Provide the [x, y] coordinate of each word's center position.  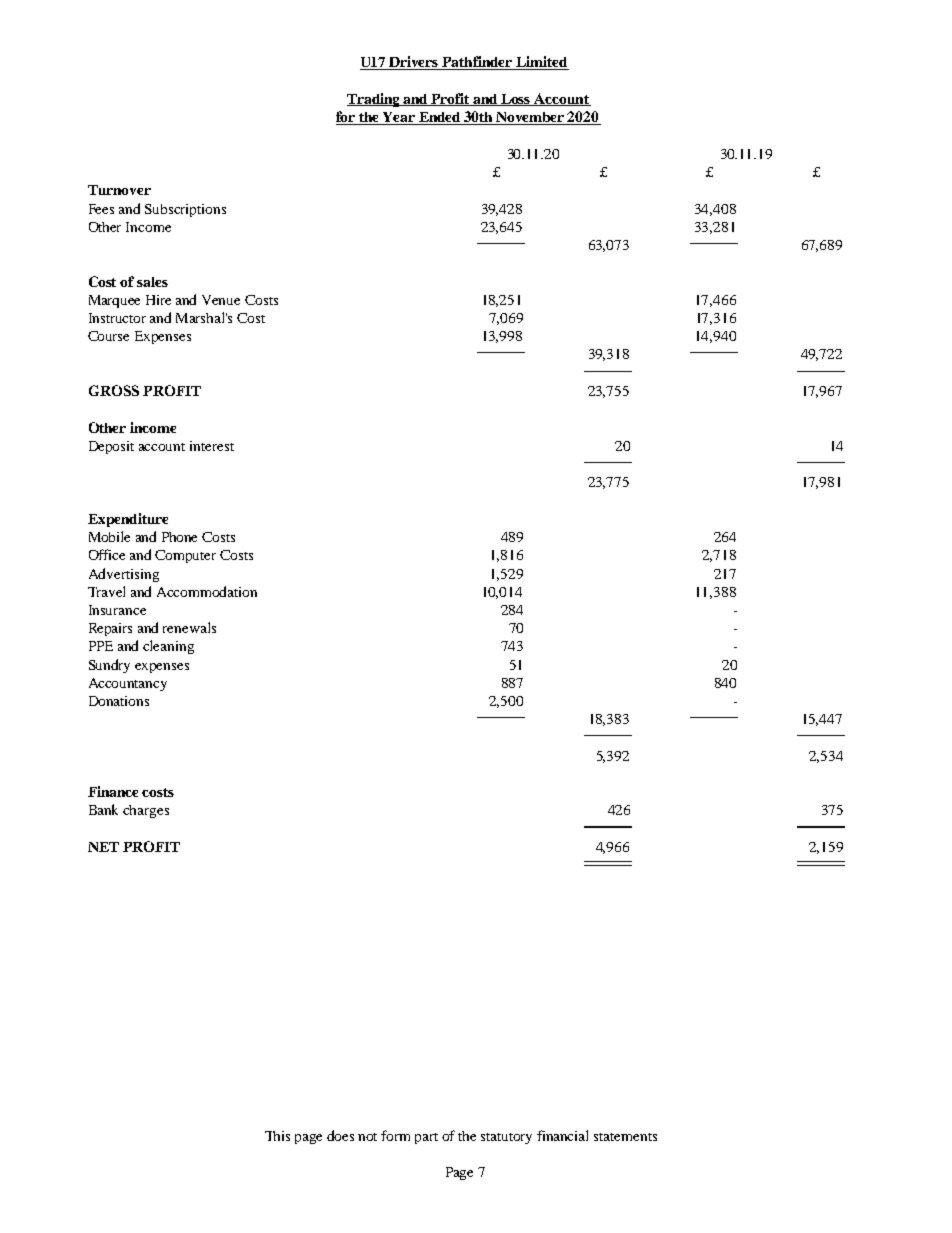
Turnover [119, 190]
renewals [189, 627]
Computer [185, 556]
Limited [541, 63]
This [277, 1136]
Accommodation [207, 591]
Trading [375, 100]
